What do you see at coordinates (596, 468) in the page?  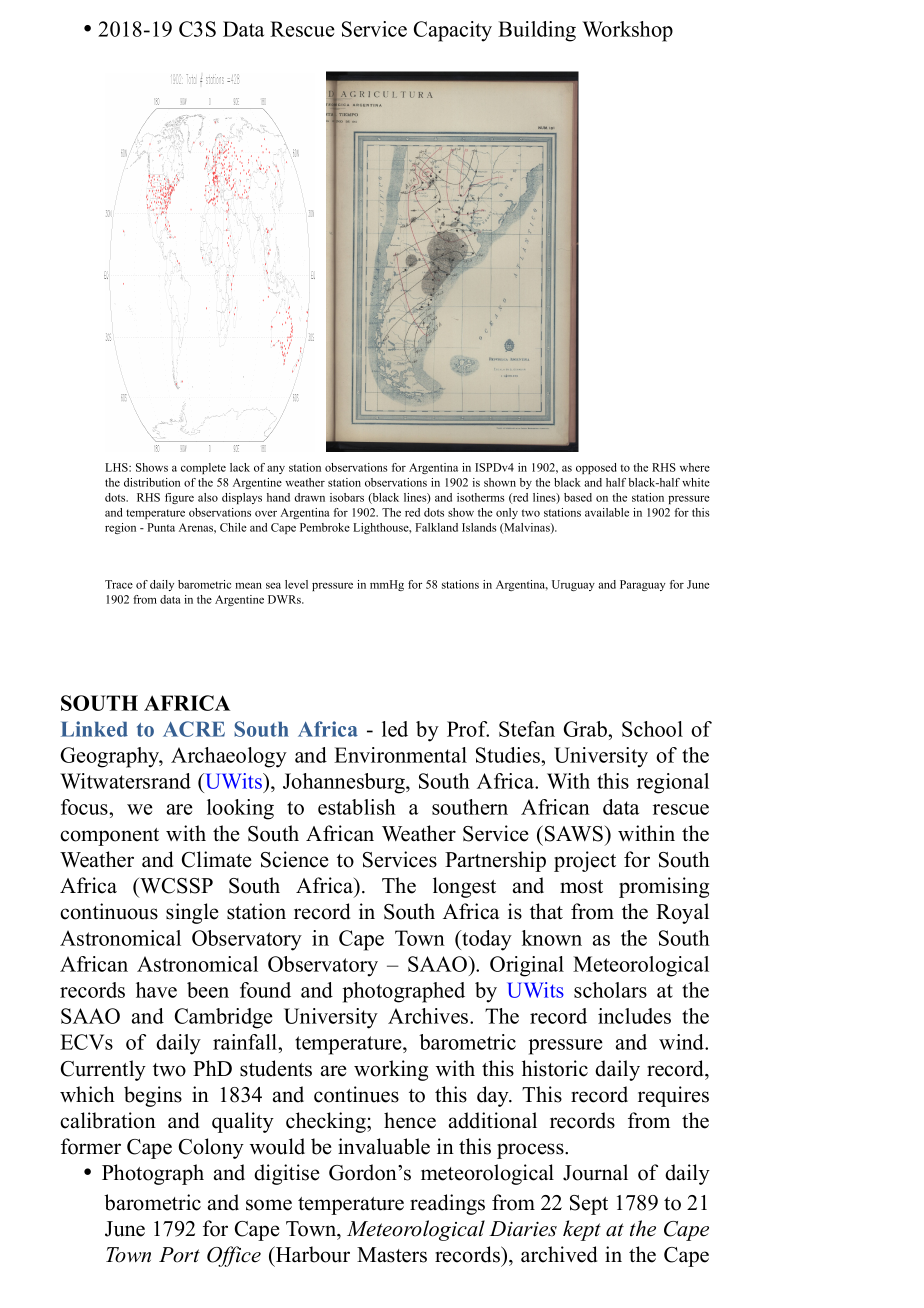 I see `opposed` at bounding box center [596, 468].
